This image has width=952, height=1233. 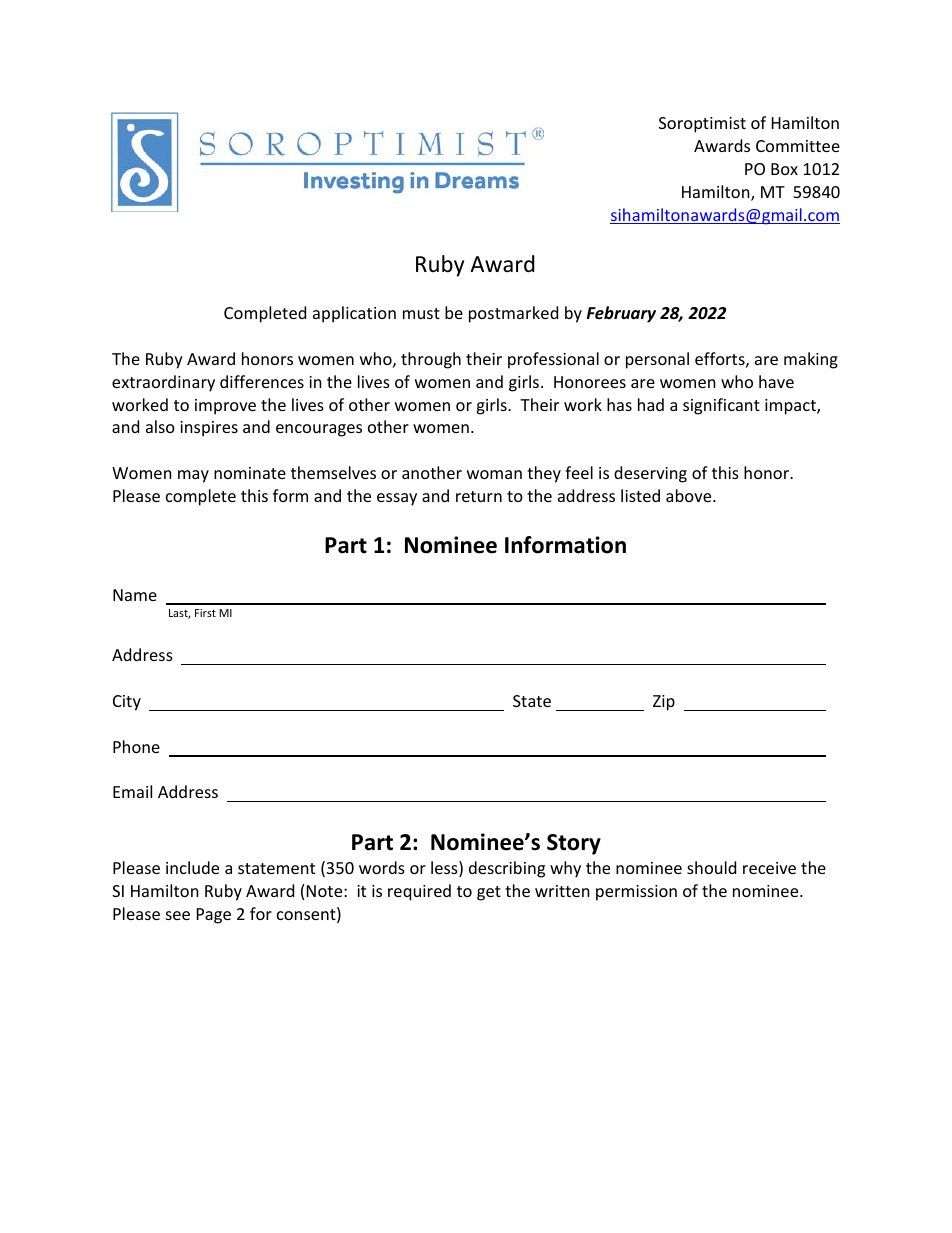 What do you see at coordinates (214, 916) in the image?
I see `Page` at bounding box center [214, 916].
